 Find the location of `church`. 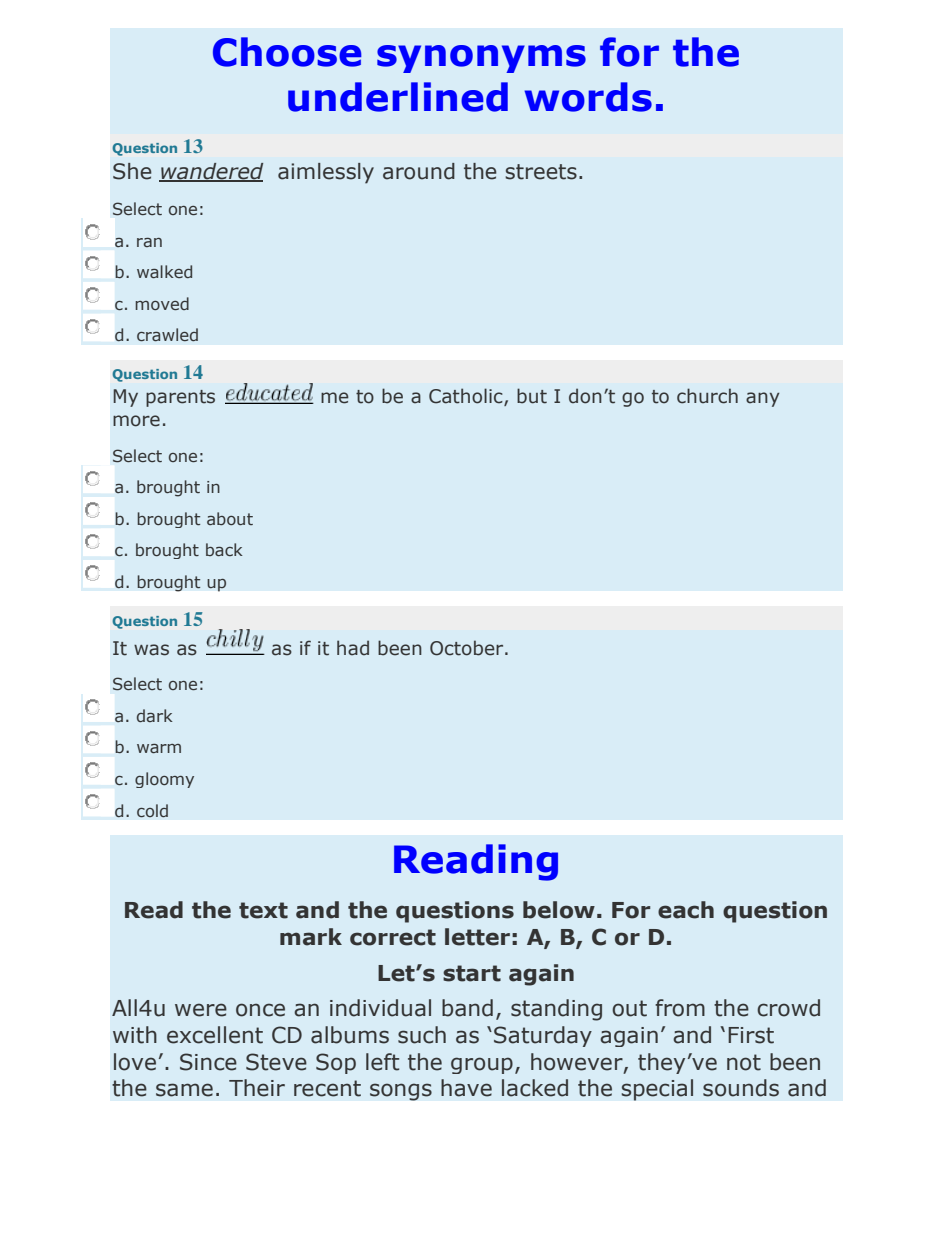

church is located at coordinates (707, 396).
